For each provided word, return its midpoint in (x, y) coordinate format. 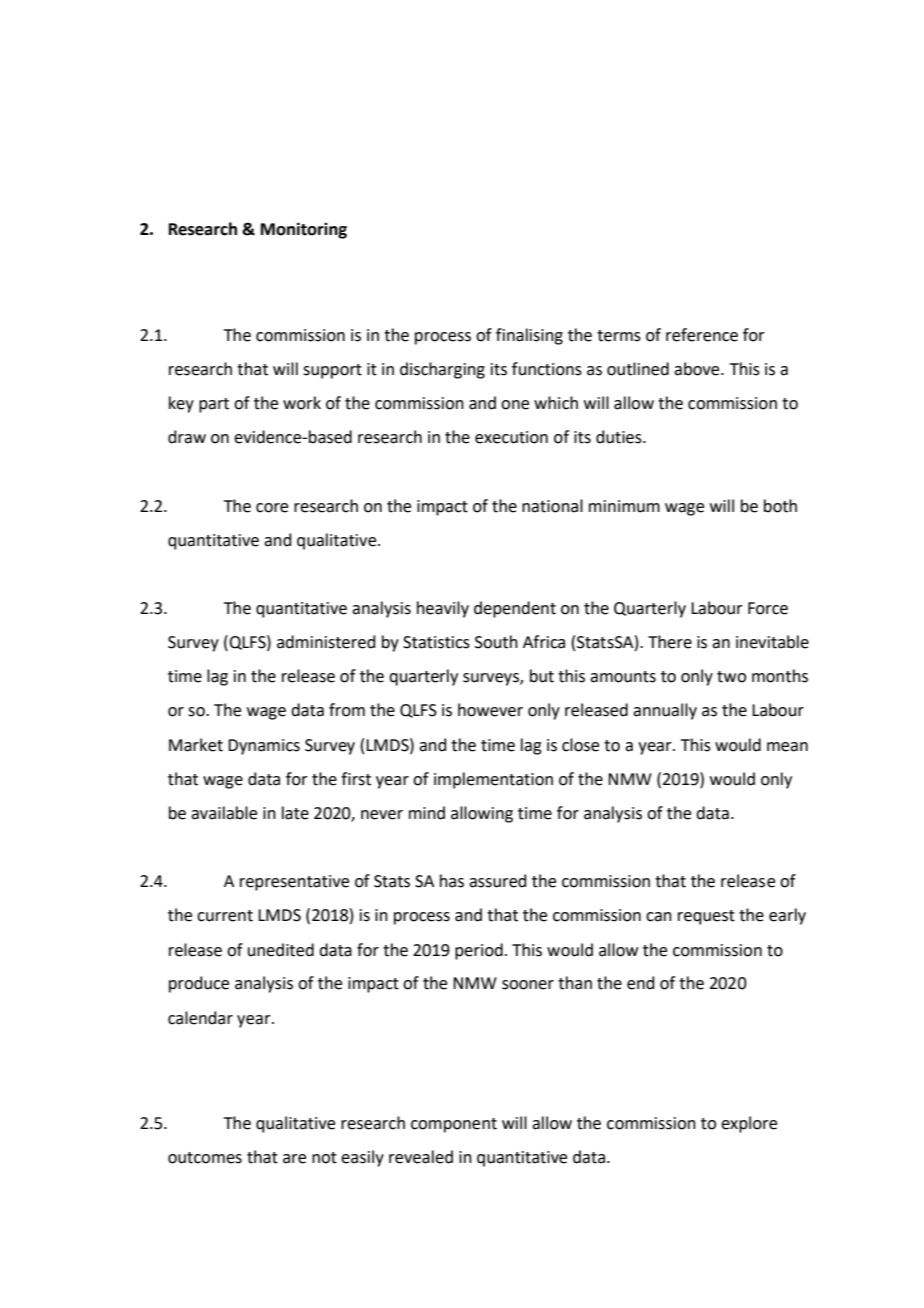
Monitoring (304, 230)
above (698, 369)
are (294, 1159)
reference (702, 335)
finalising (529, 336)
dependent (515, 609)
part (214, 405)
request (706, 917)
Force (768, 608)
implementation (493, 780)
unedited (281, 950)
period (479, 951)
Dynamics (264, 747)
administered (326, 642)
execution (511, 437)
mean (787, 747)
